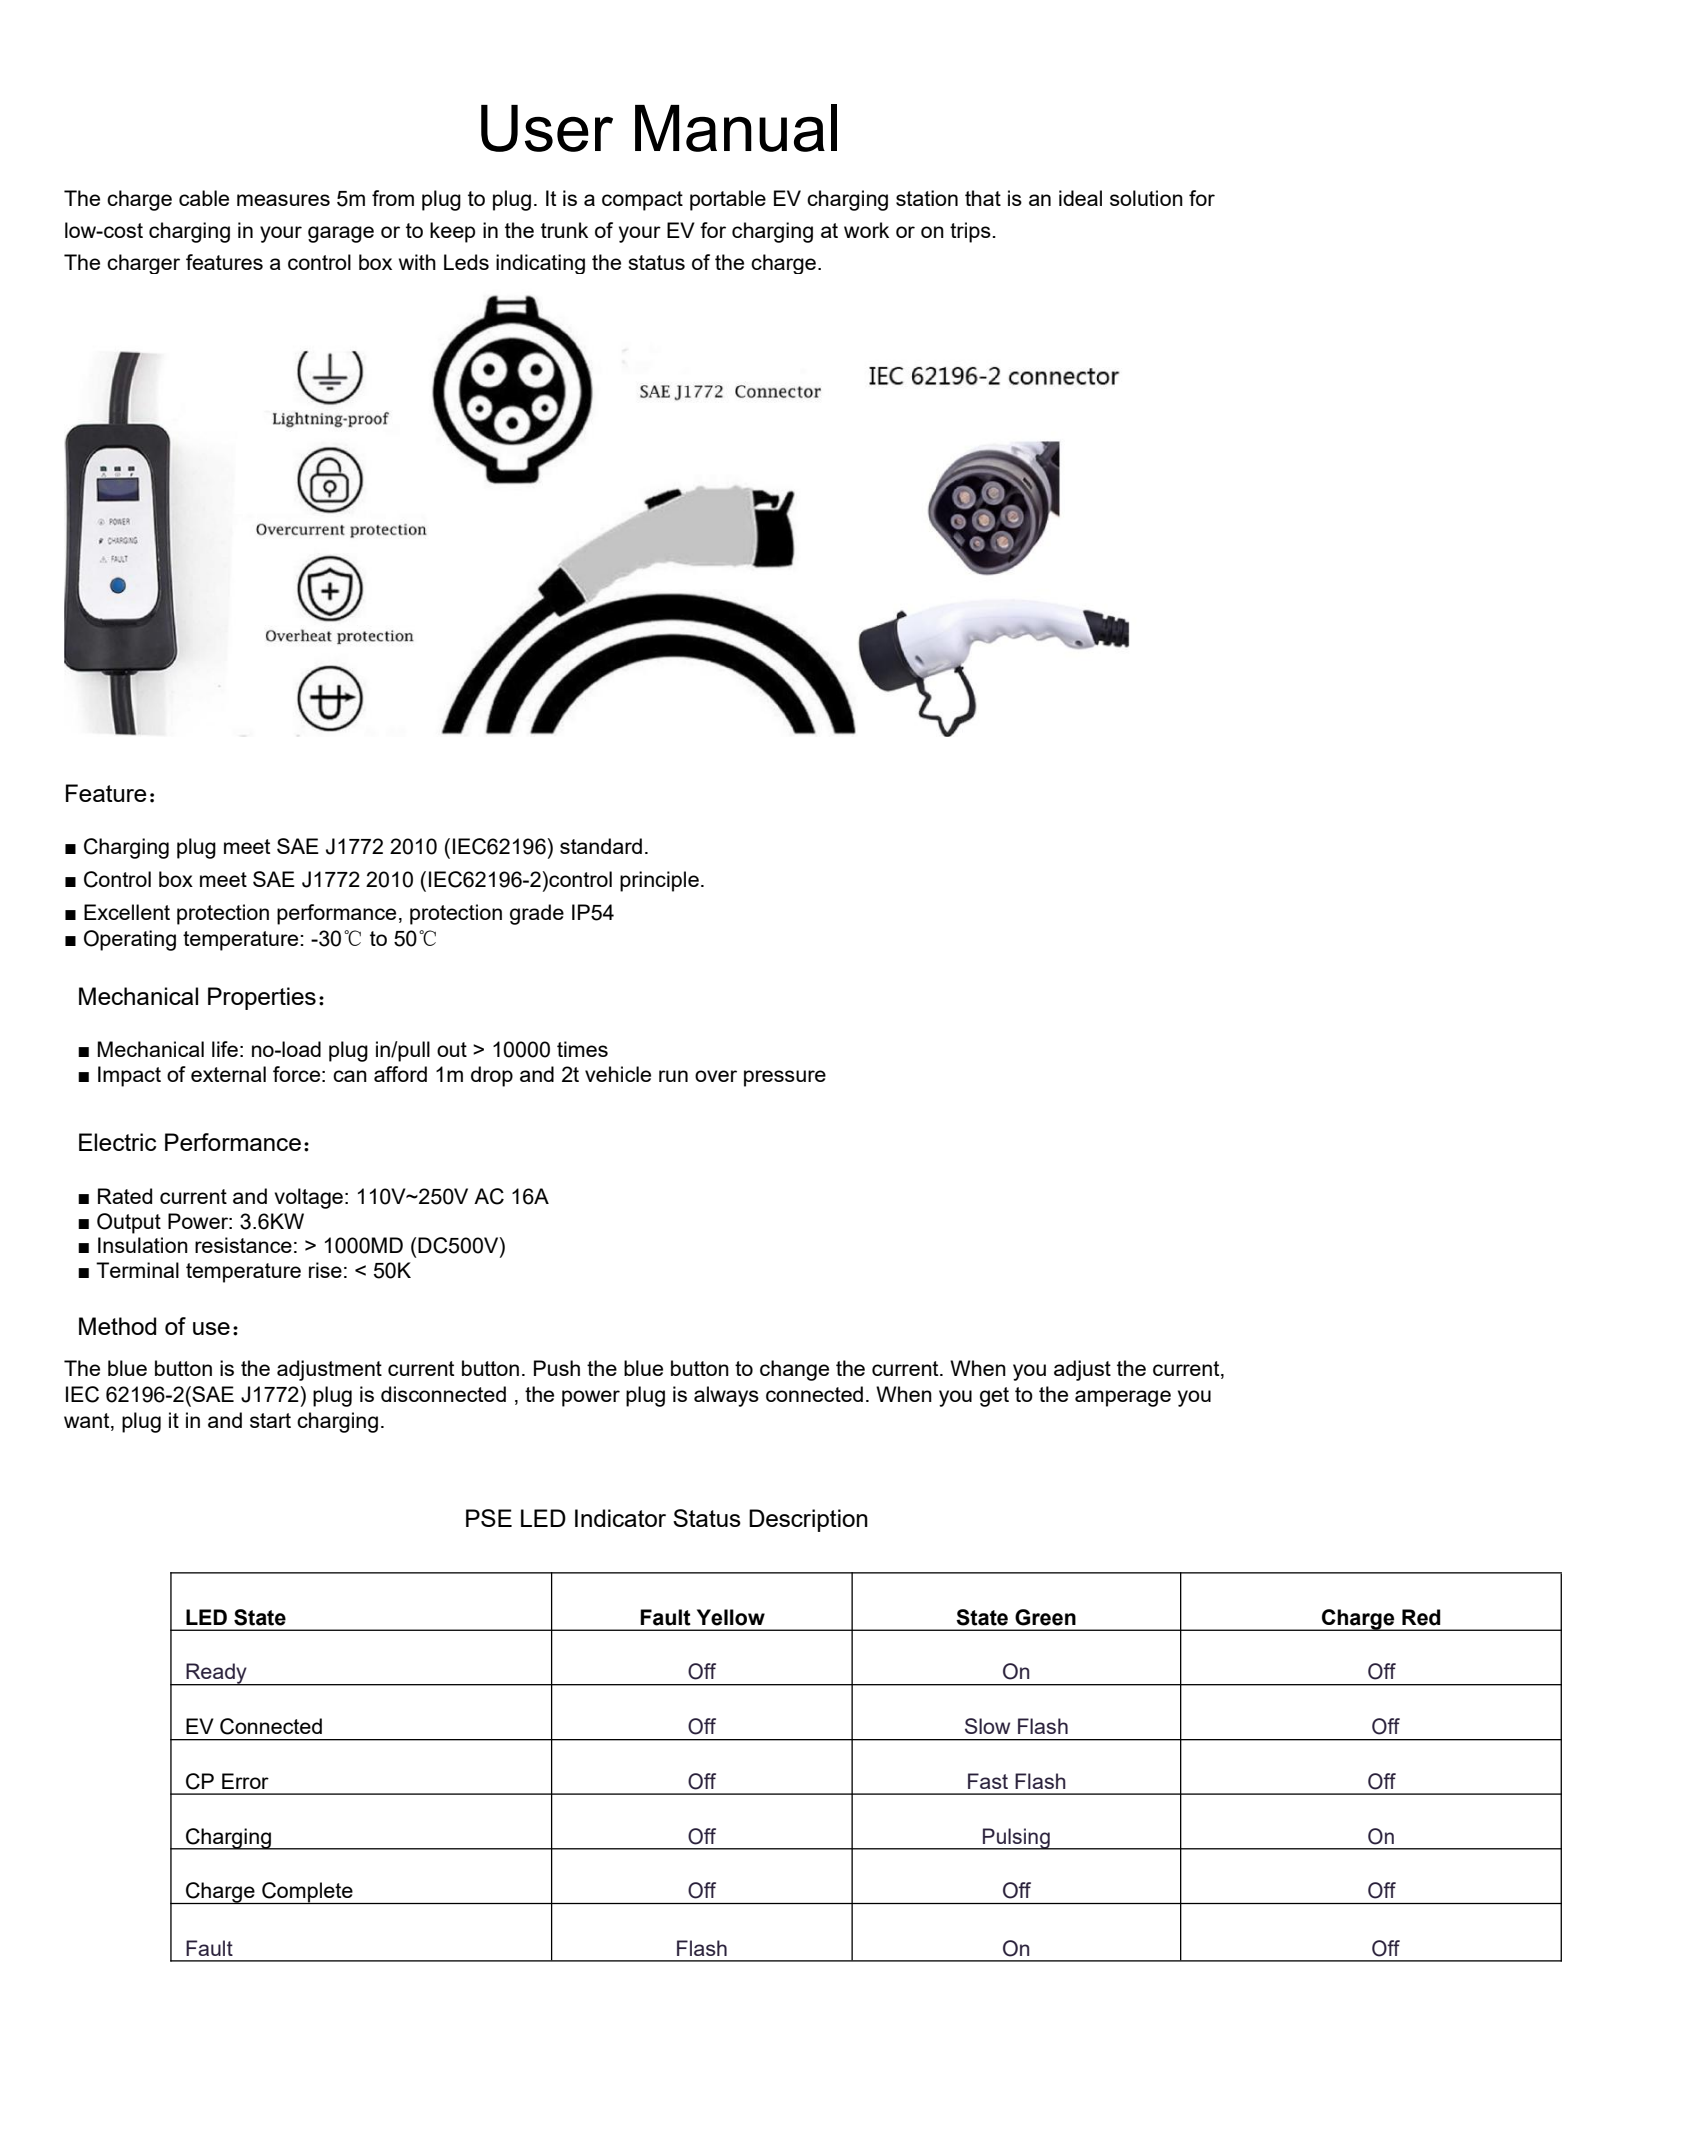  What do you see at coordinates (728, 200) in the image?
I see `portable` at bounding box center [728, 200].
